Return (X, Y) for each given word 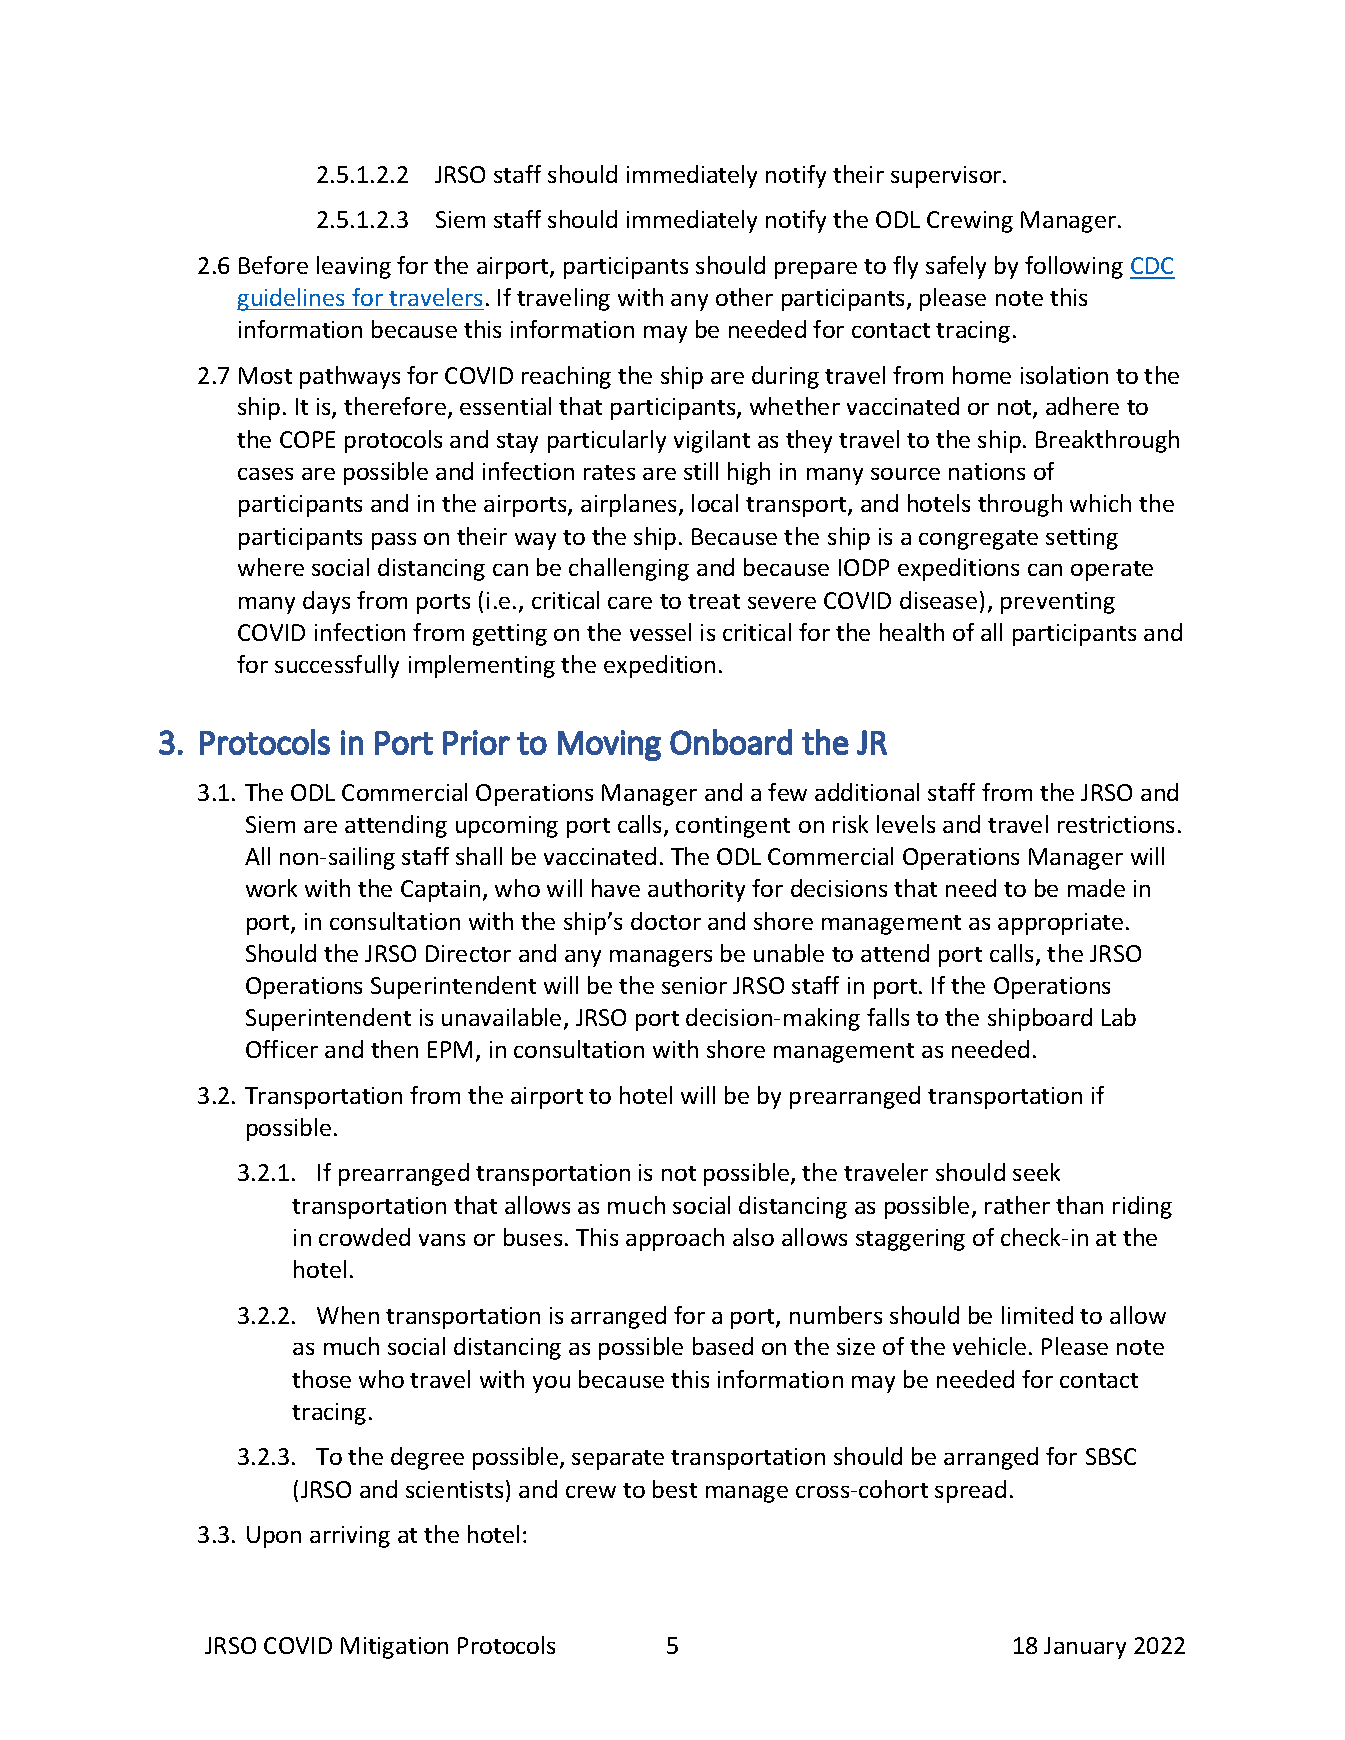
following (1074, 267)
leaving (354, 267)
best (675, 1489)
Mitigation (394, 1648)
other (744, 297)
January (1085, 1648)
